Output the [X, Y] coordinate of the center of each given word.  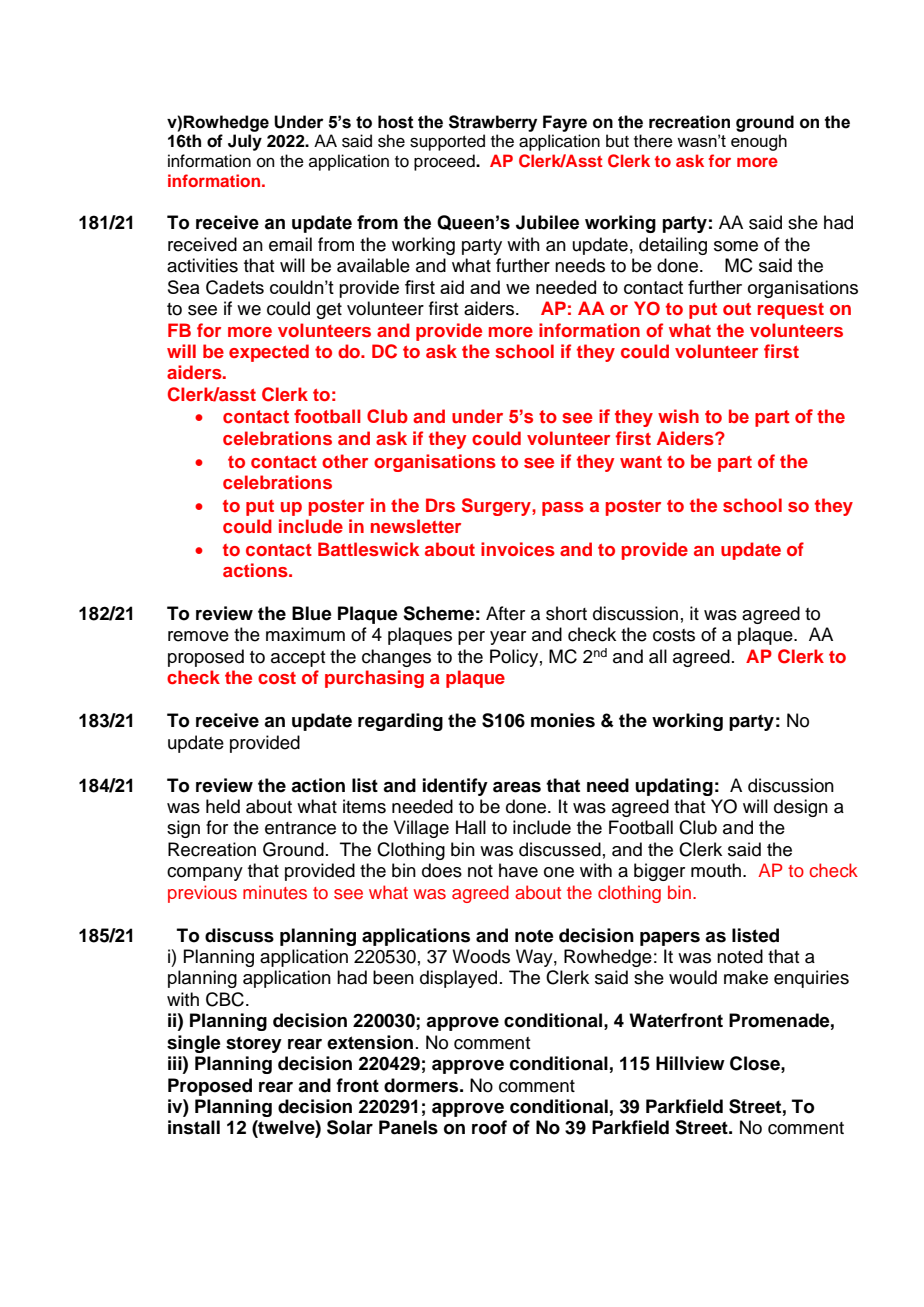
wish [678, 416]
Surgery [497, 507]
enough [759, 142]
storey [254, 1044]
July [245, 142]
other [345, 461]
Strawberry [493, 123]
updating [674, 787]
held [223, 806]
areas [517, 787]
